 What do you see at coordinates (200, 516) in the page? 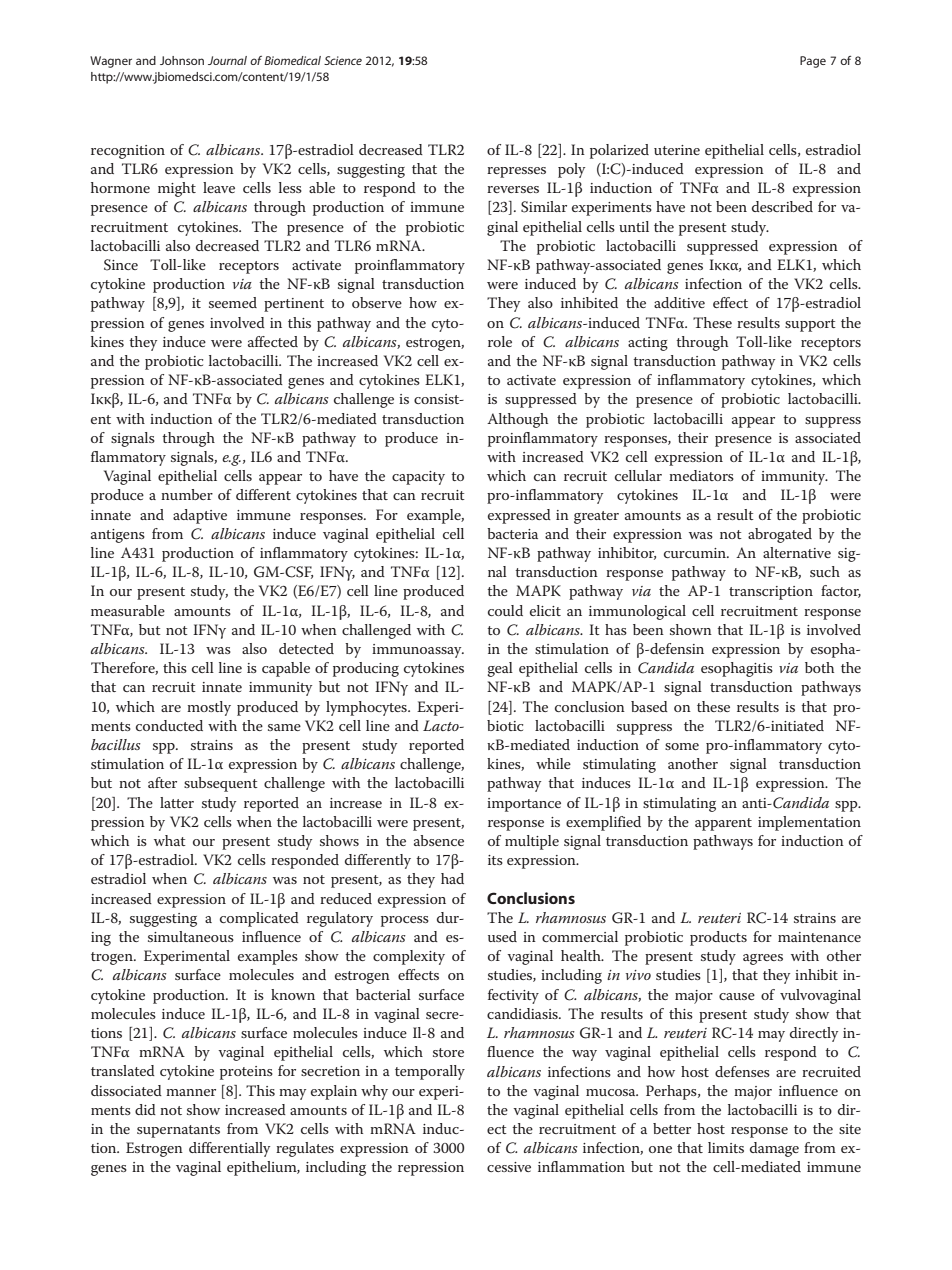
I see `adaptive` at bounding box center [200, 516].
